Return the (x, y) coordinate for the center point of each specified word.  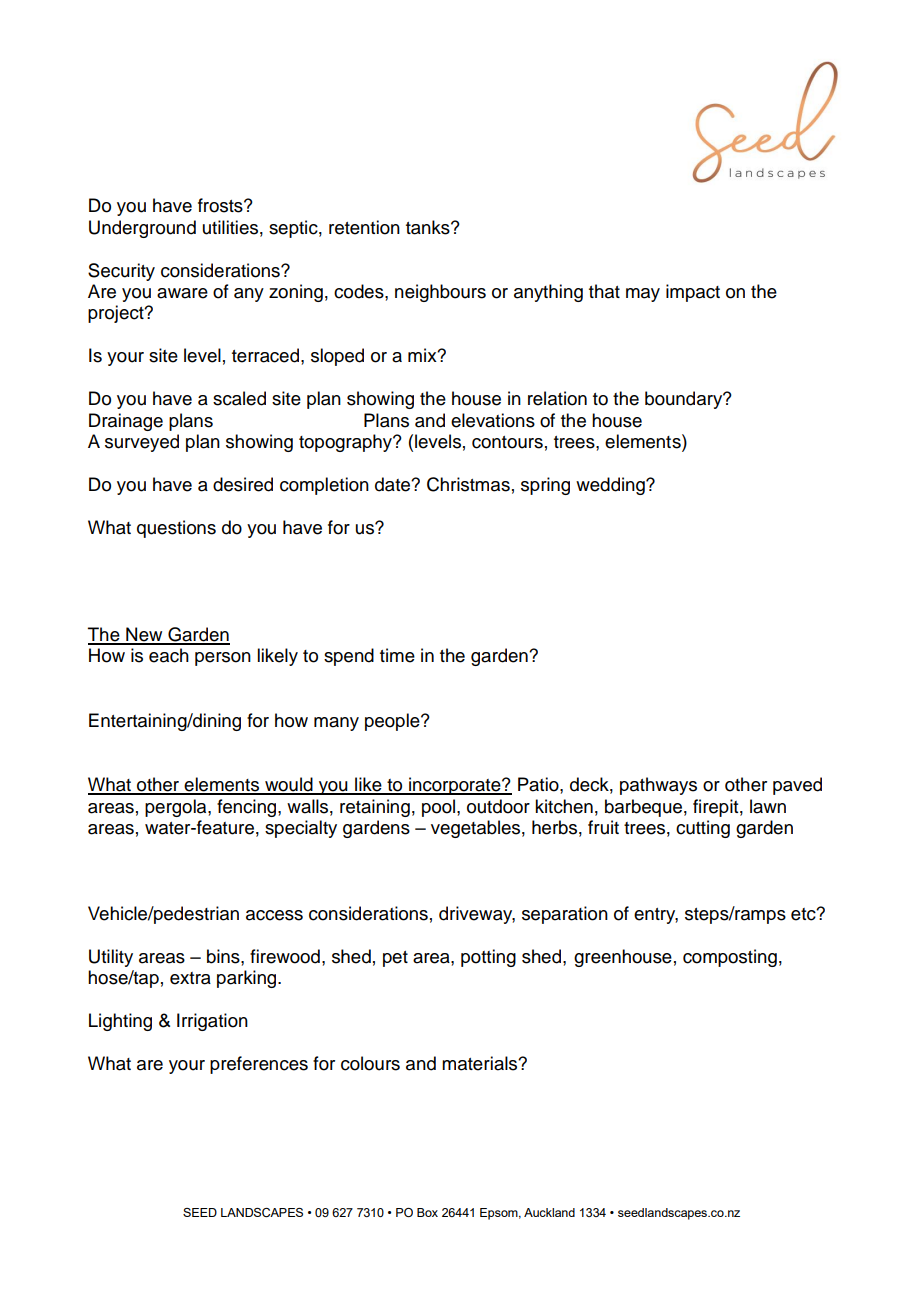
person (223, 659)
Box (427, 1212)
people (393, 722)
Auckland (549, 1212)
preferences (259, 1065)
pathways (658, 786)
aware (182, 293)
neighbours (440, 293)
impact (693, 293)
